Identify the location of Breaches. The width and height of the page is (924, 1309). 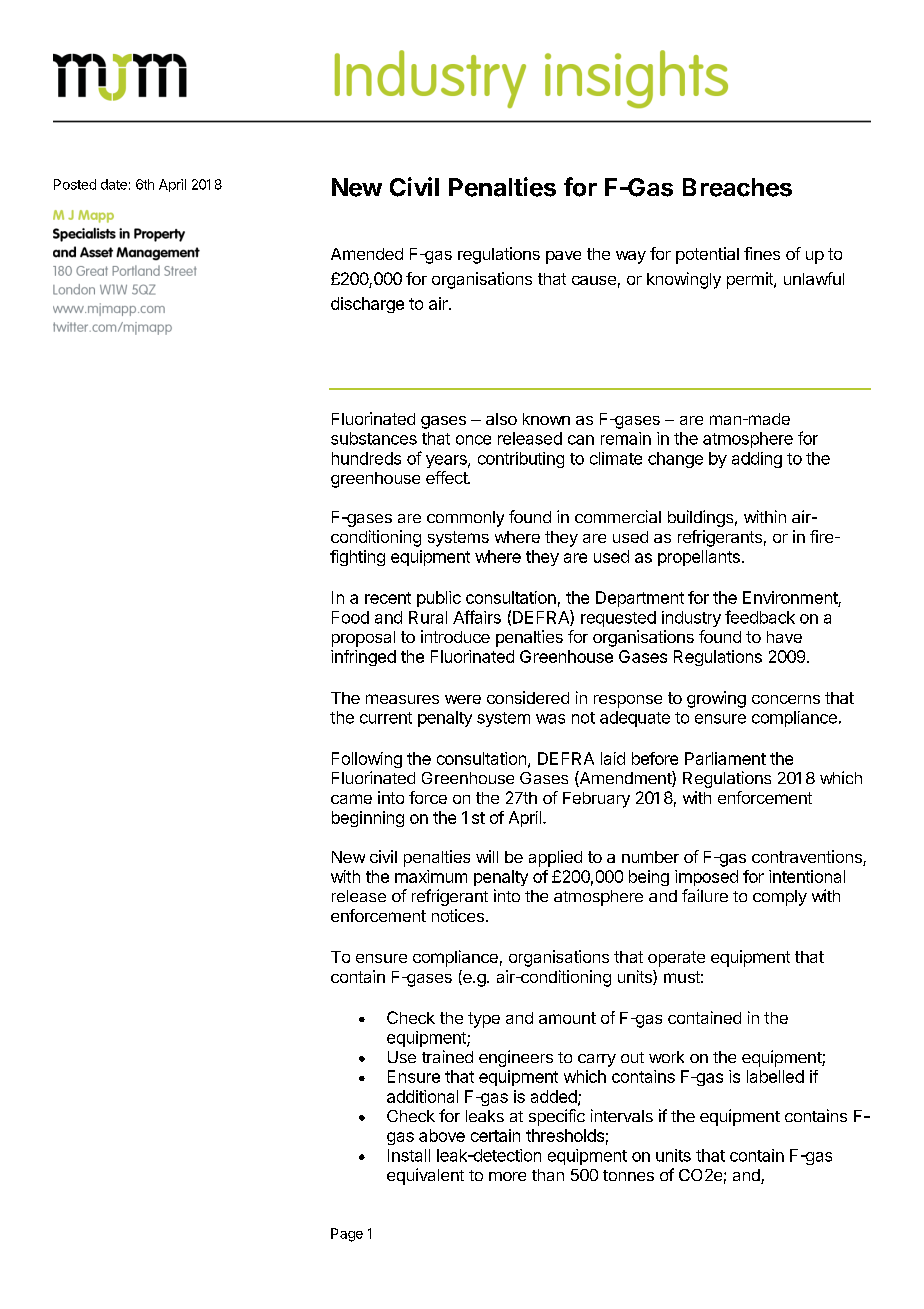
(737, 187).
